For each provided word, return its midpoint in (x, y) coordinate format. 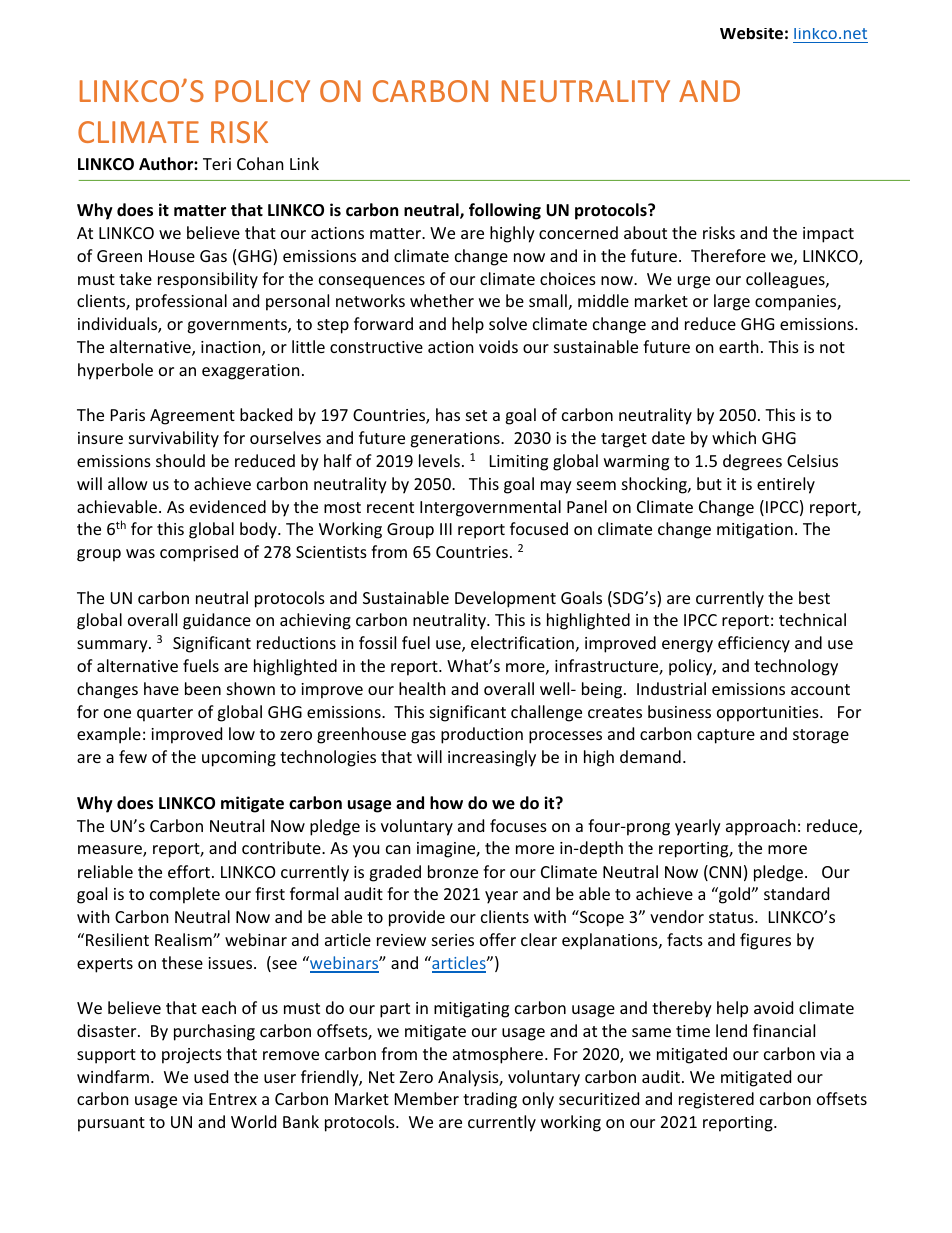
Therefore (728, 255)
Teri (217, 164)
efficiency (754, 644)
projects (192, 1056)
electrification (522, 642)
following (505, 211)
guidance (217, 621)
